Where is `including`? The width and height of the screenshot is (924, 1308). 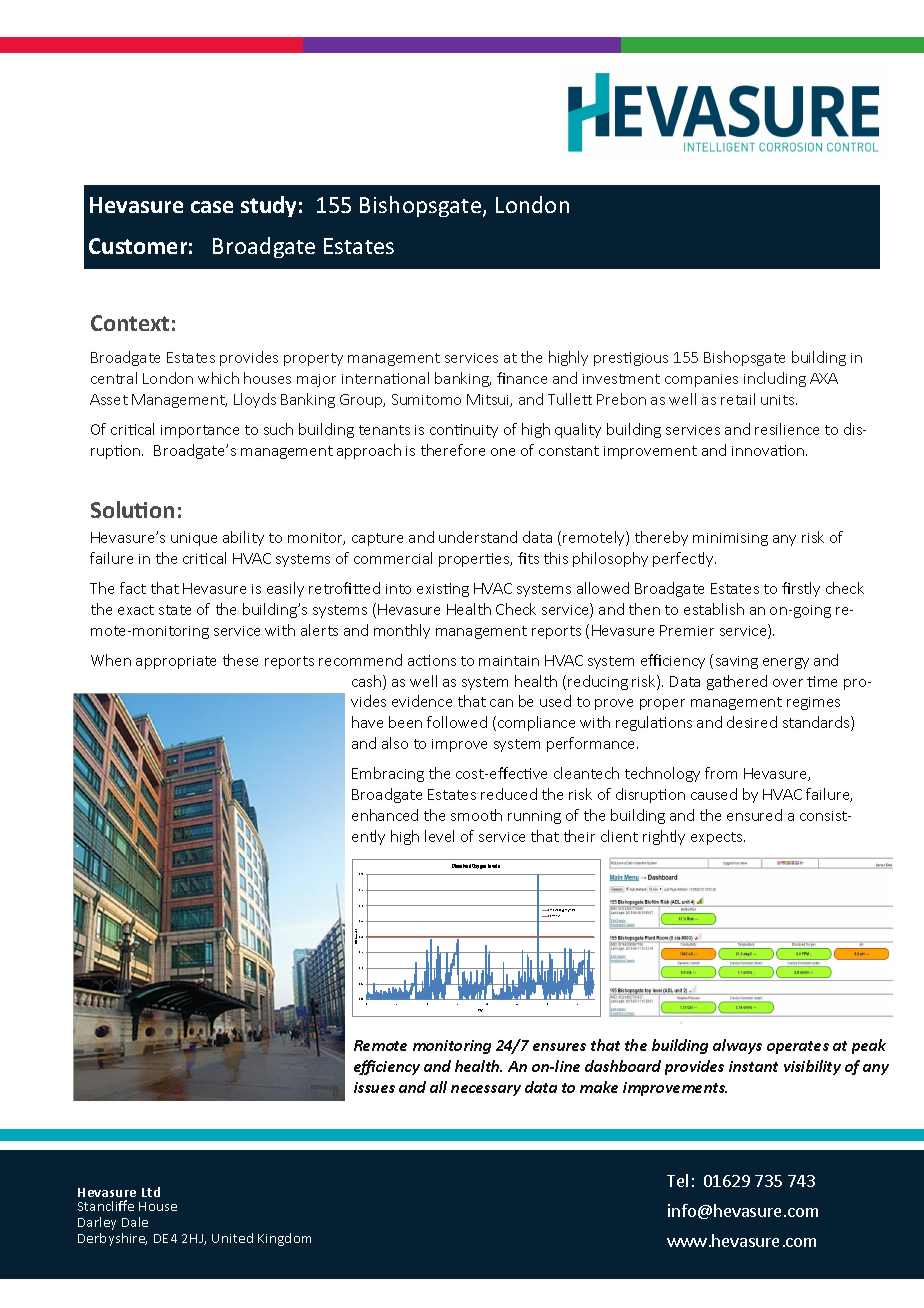
including is located at coordinates (775, 379).
